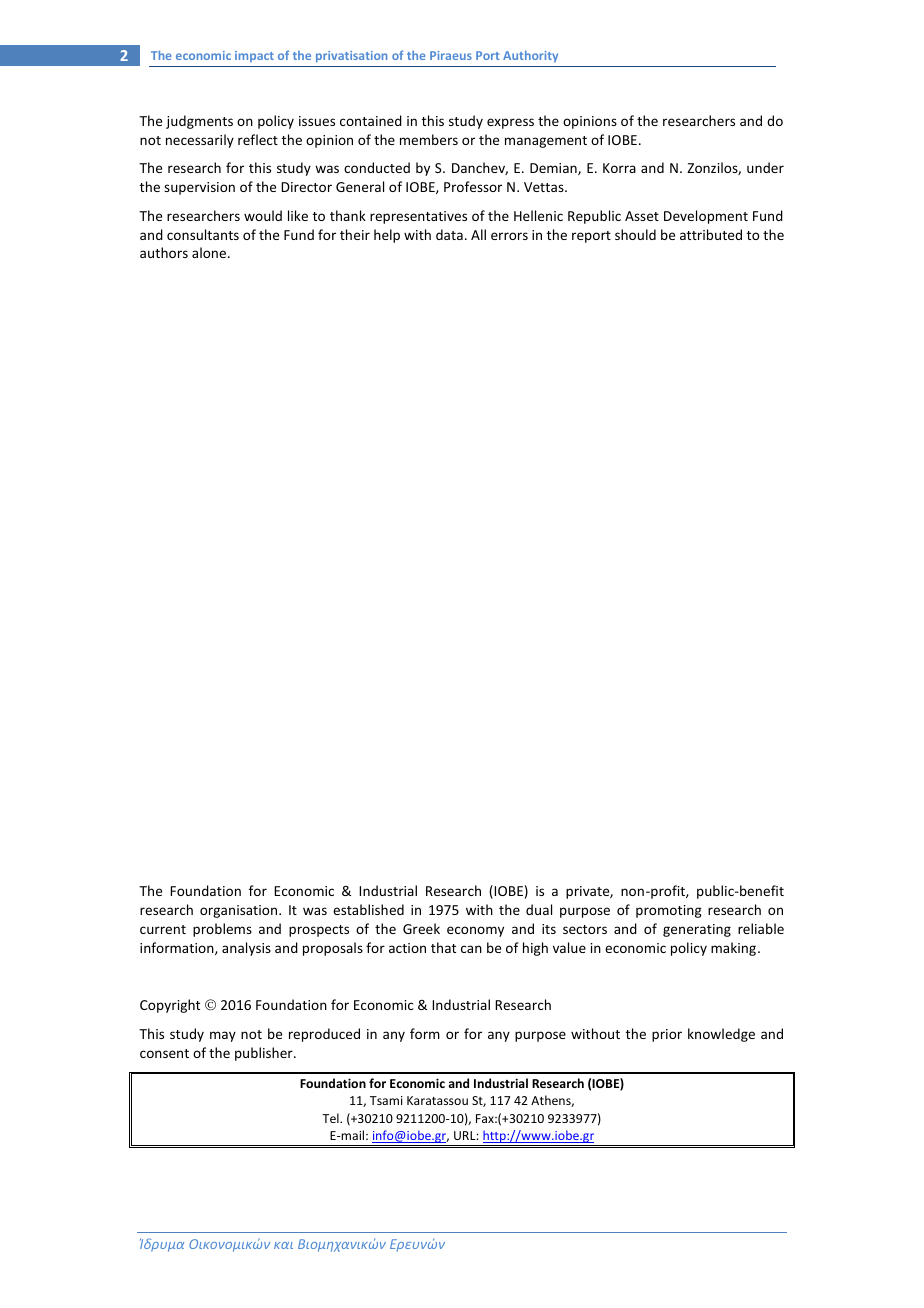  Describe the element at coordinates (669, 911) in the page. I see `promoting` at that location.
